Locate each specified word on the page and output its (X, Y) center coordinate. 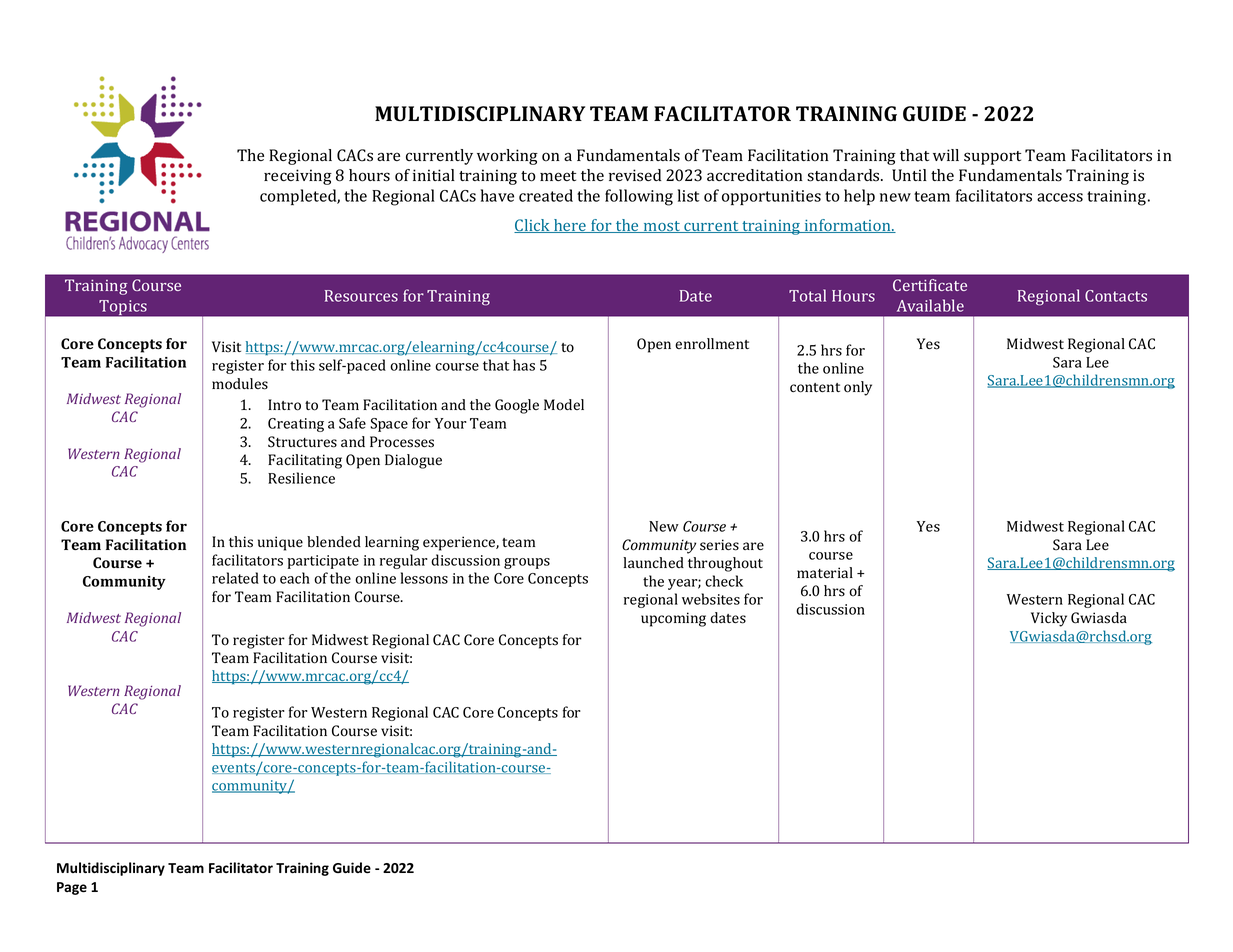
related (235, 578)
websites (711, 599)
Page (72, 888)
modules (240, 384)
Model (564, 405)
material (825, 572)
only (858, 388)
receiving (298, 177)
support (992, 158)
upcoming (673, 619)
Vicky (1049, 619)
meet (558, 176)
